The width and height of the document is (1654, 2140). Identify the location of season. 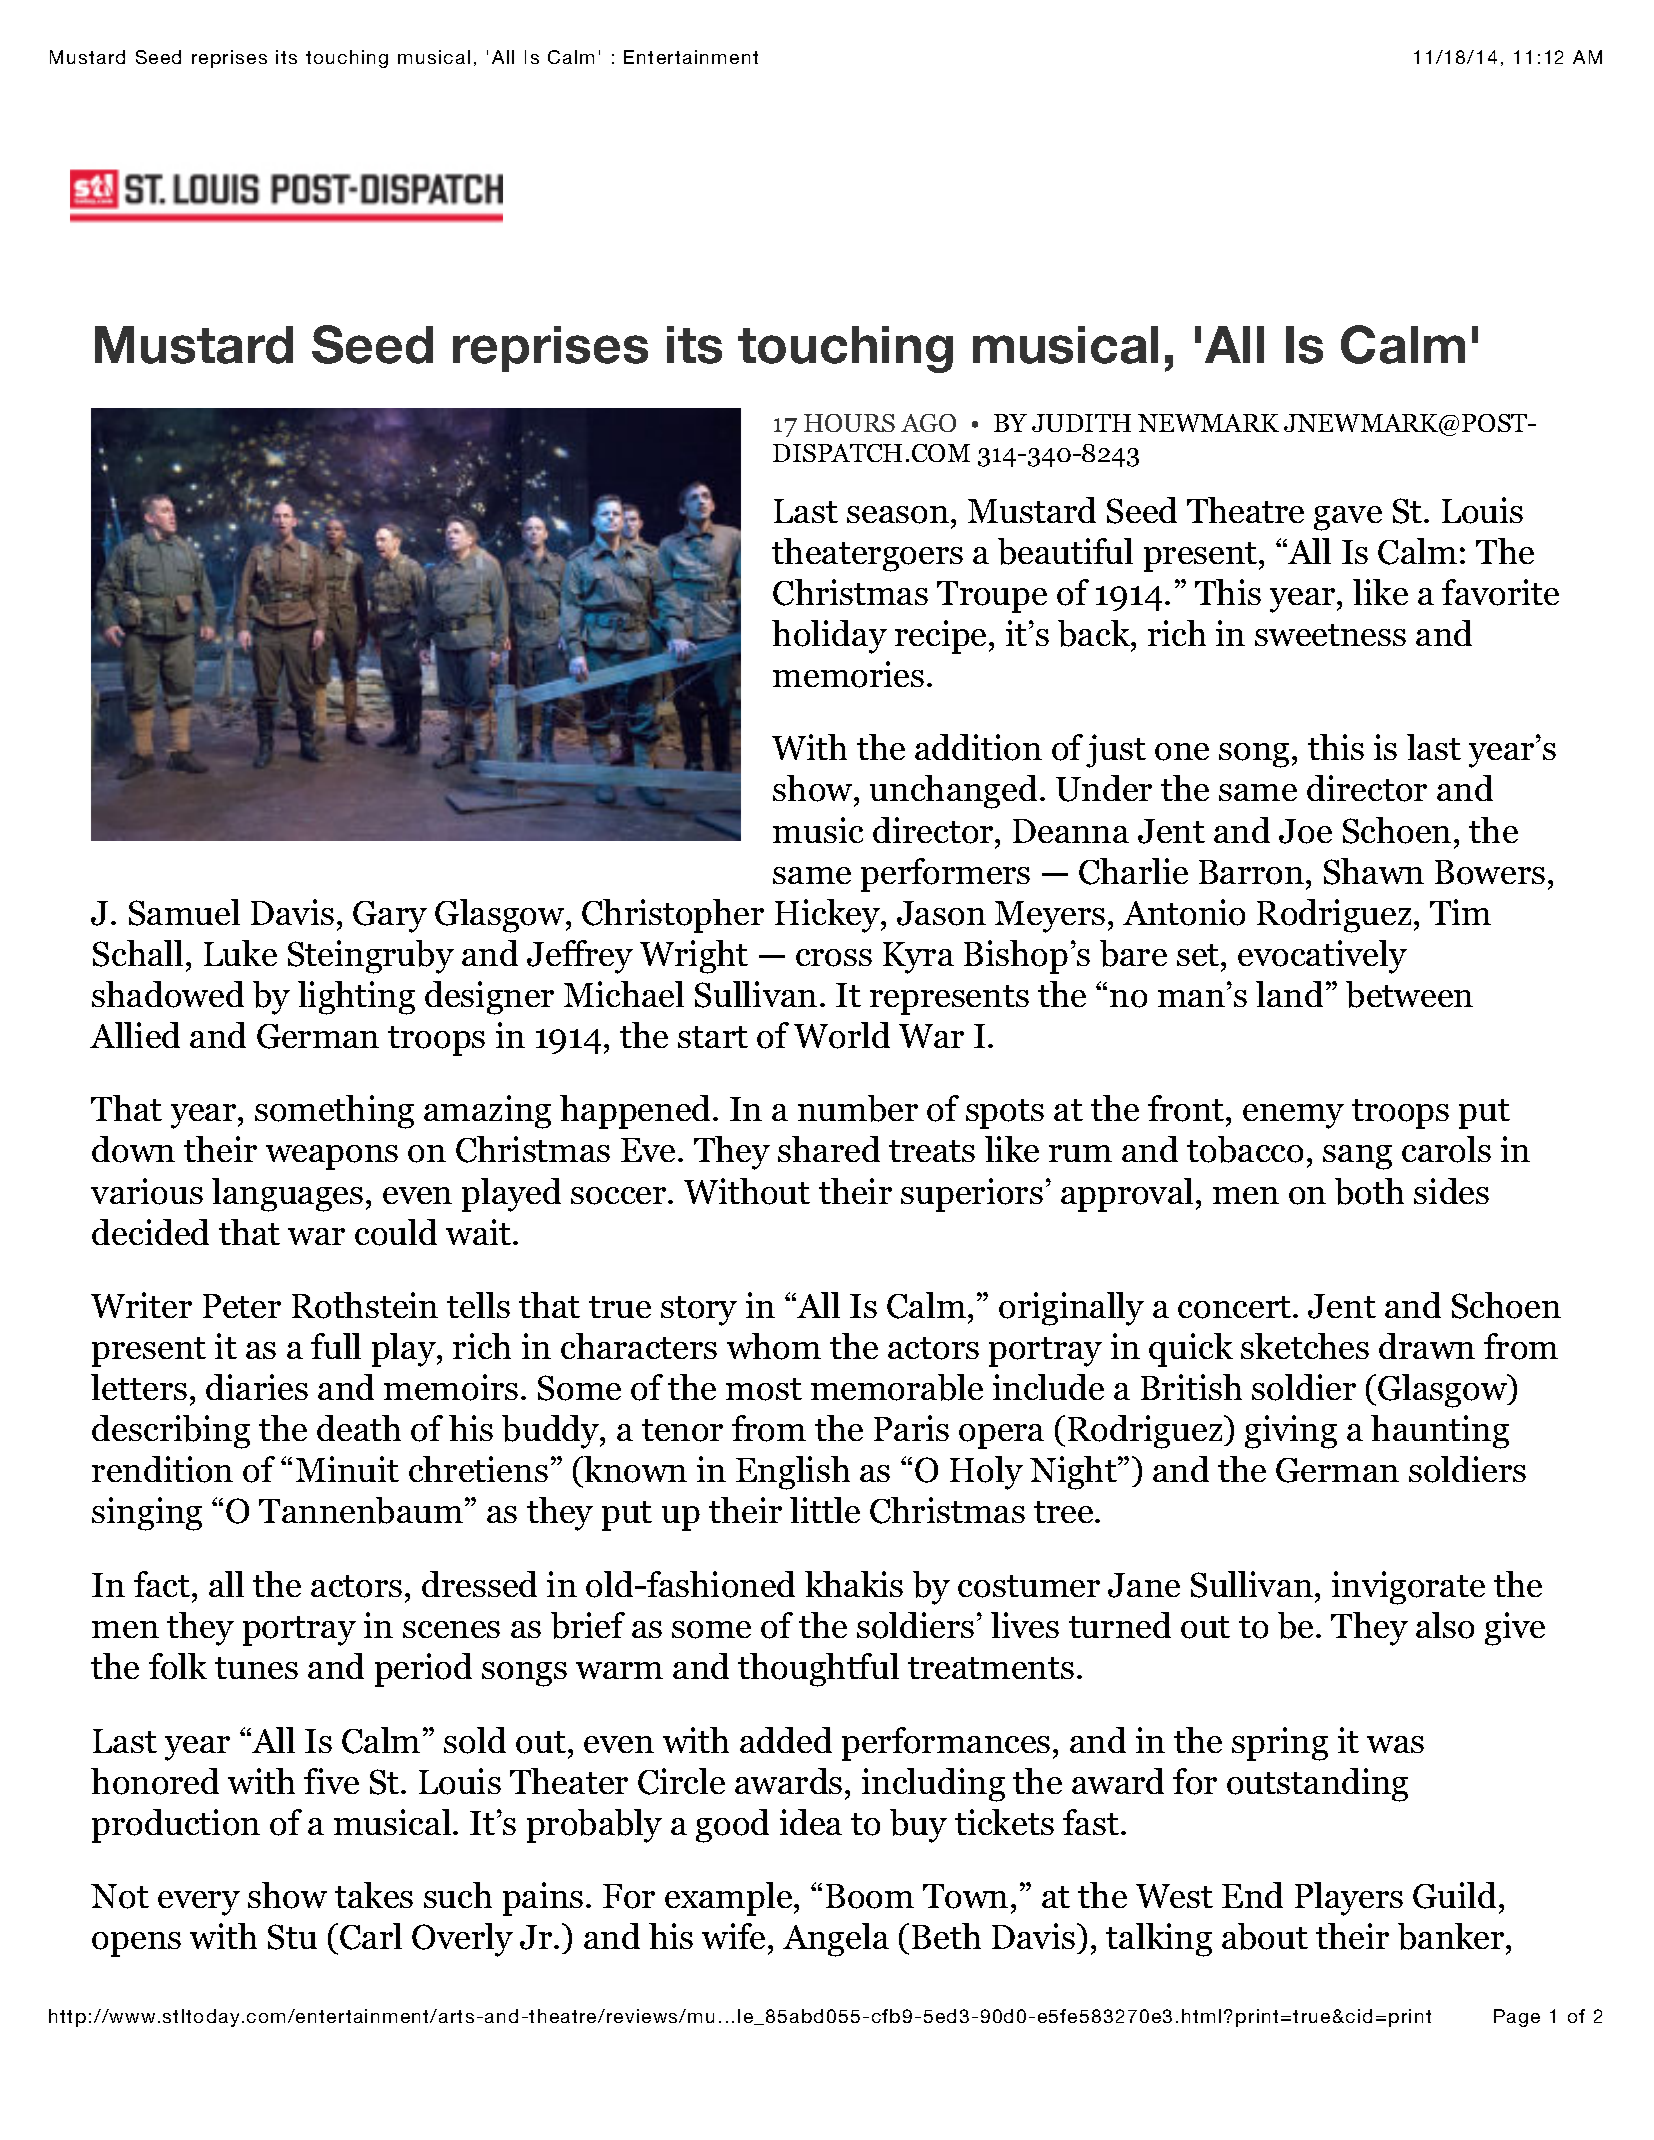
(898, 515).
